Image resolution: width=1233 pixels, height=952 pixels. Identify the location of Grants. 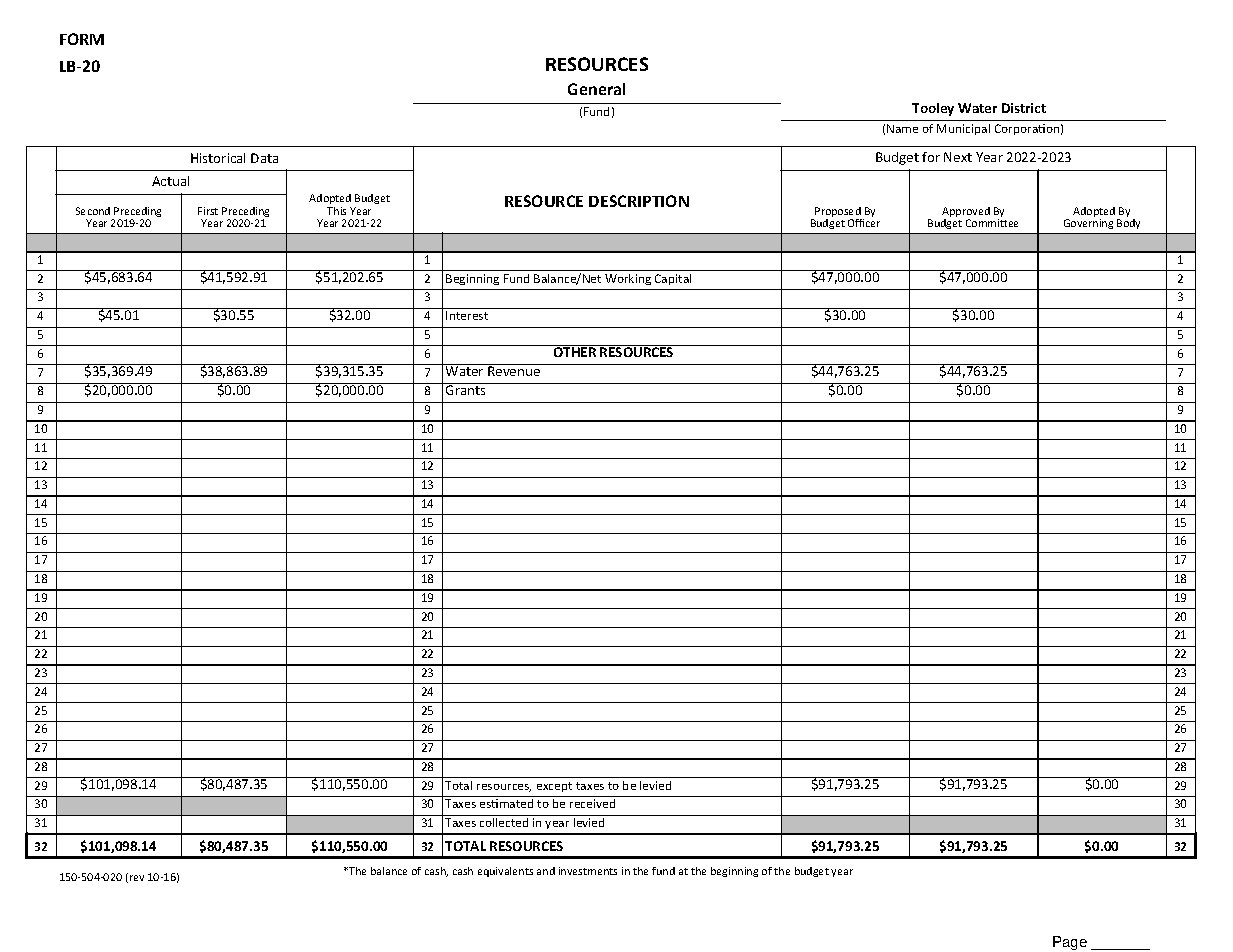
(466, 389).
